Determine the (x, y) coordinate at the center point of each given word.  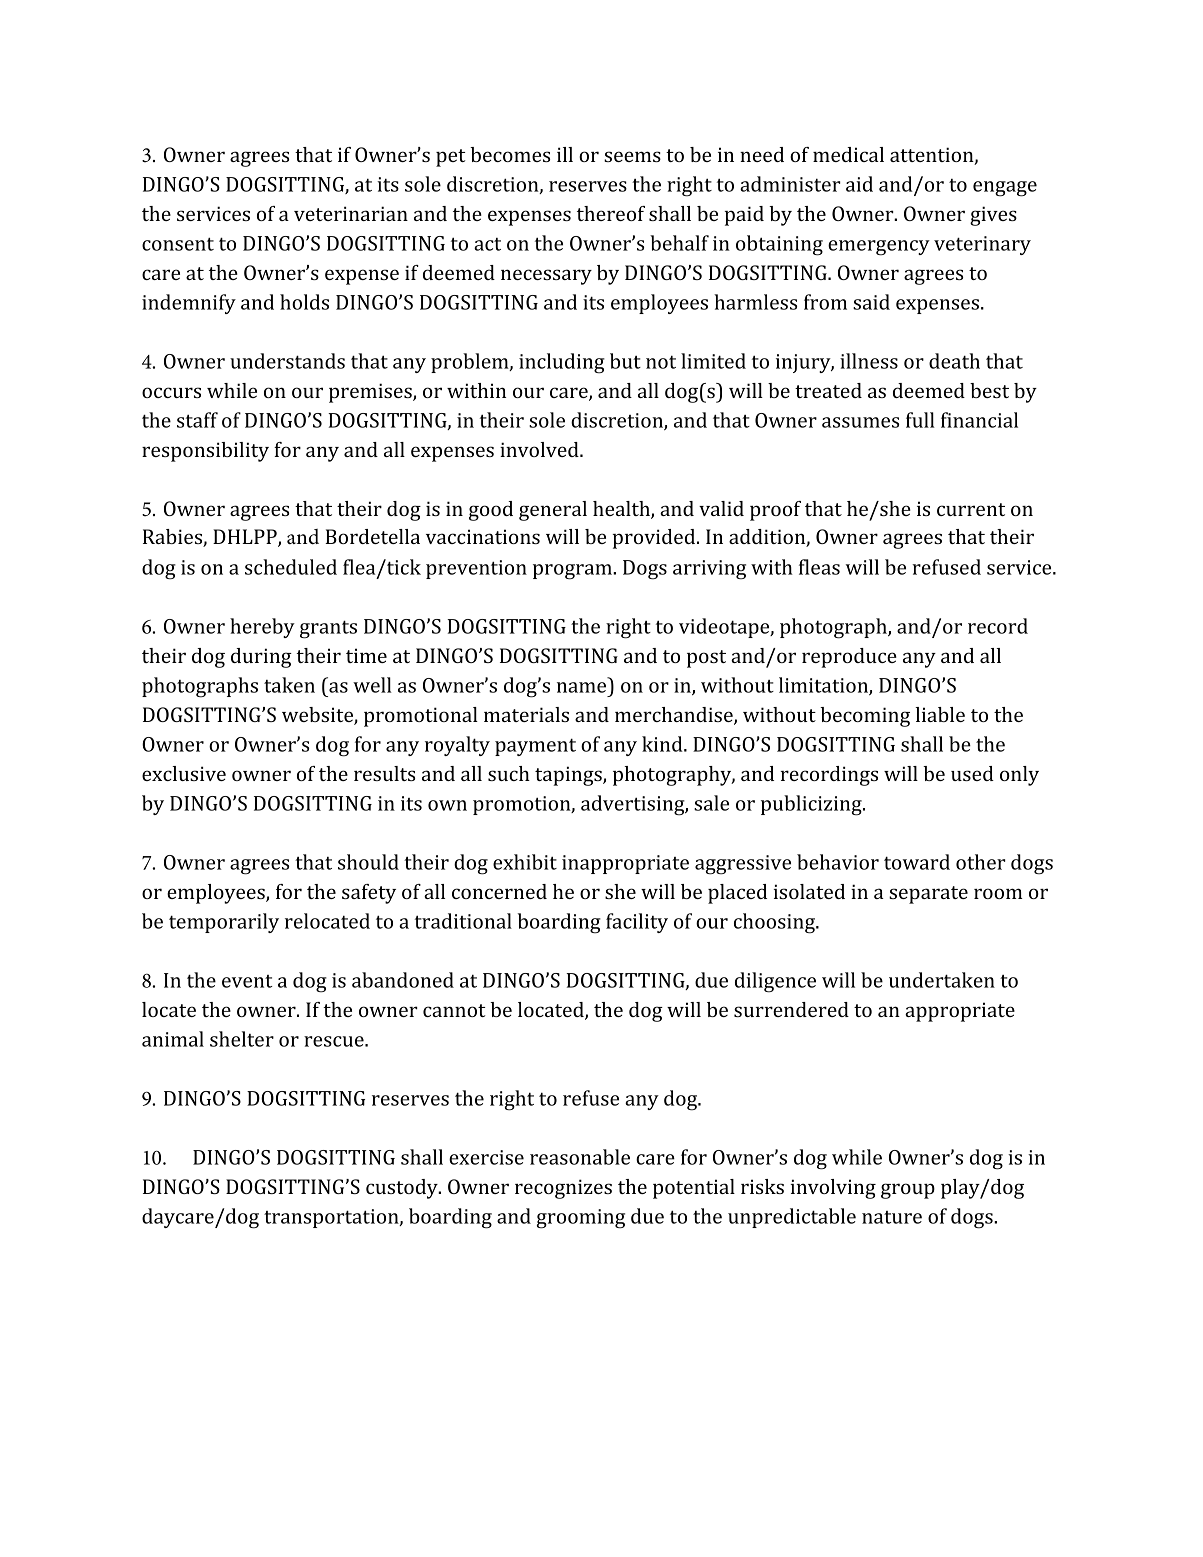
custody (403, 1189)
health (622, 510)
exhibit (525, 862)
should (368, 862)
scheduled (291, 567)
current (971, 509)
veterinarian (351, 213)
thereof (611, 213)
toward (917, 862)
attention (932, 156)
